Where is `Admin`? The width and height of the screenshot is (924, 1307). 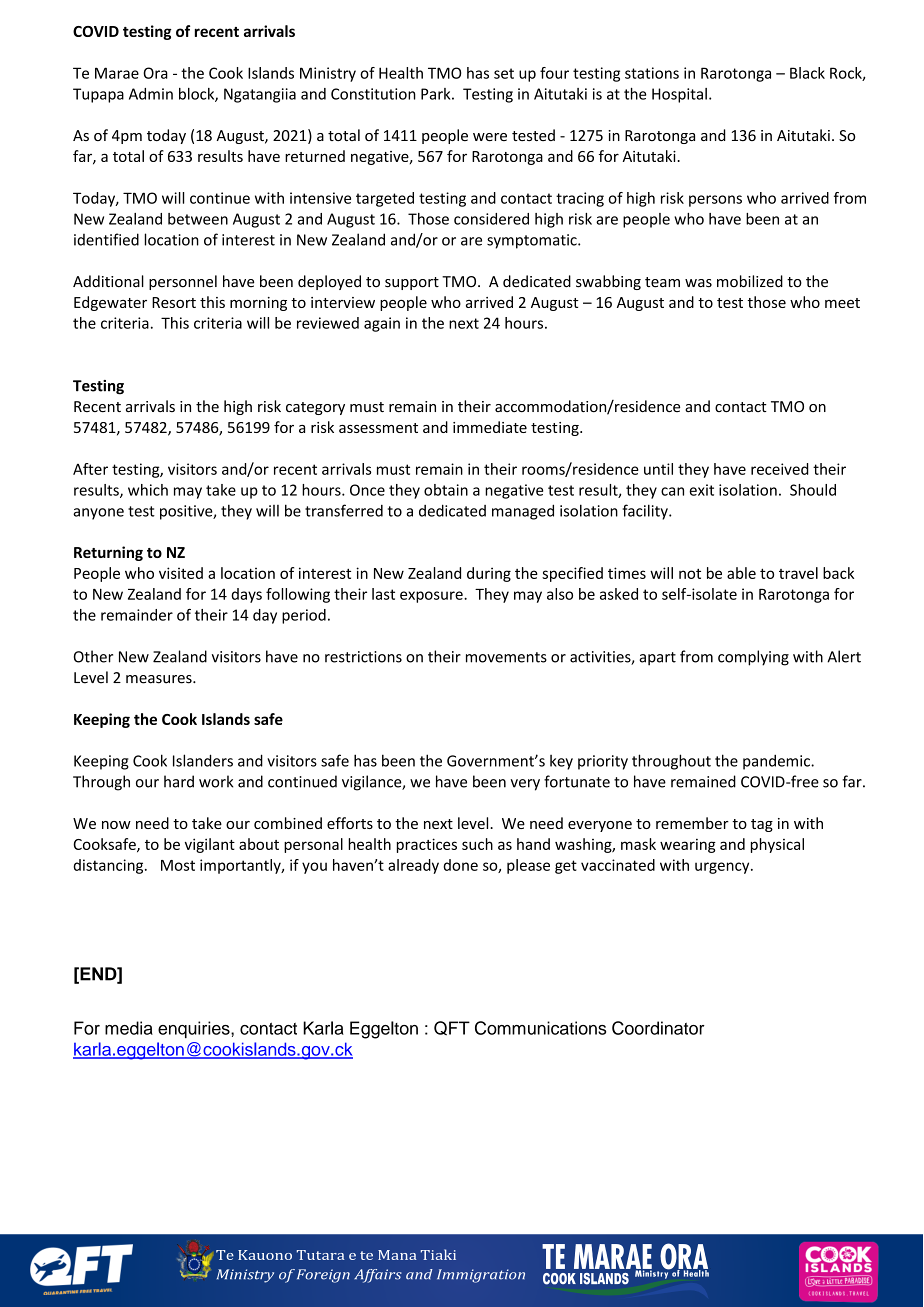
Admin is located at coordinates (151, 94).
